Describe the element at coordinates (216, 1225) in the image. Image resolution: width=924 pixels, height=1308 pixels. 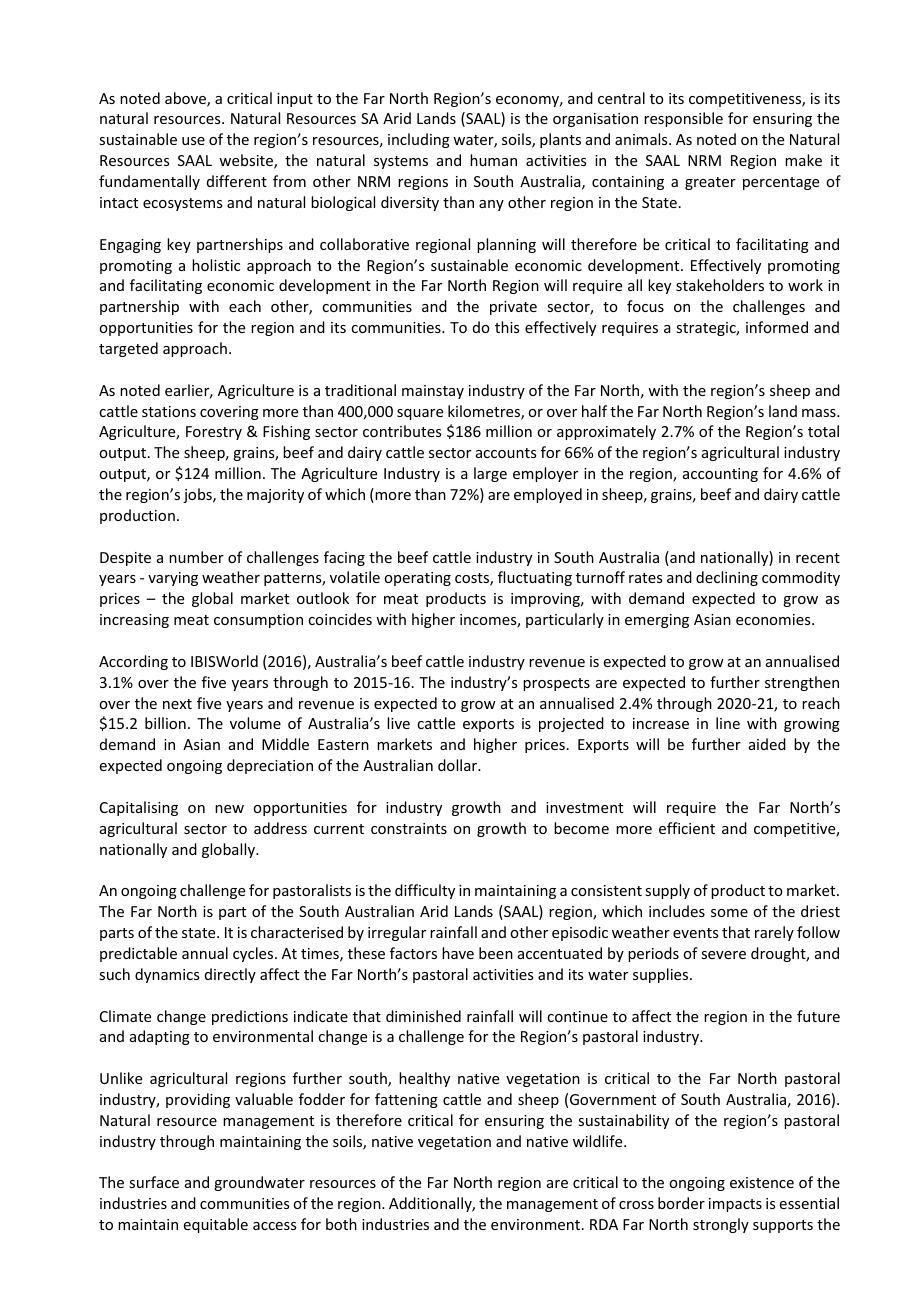
I see `equitable` at that location.
